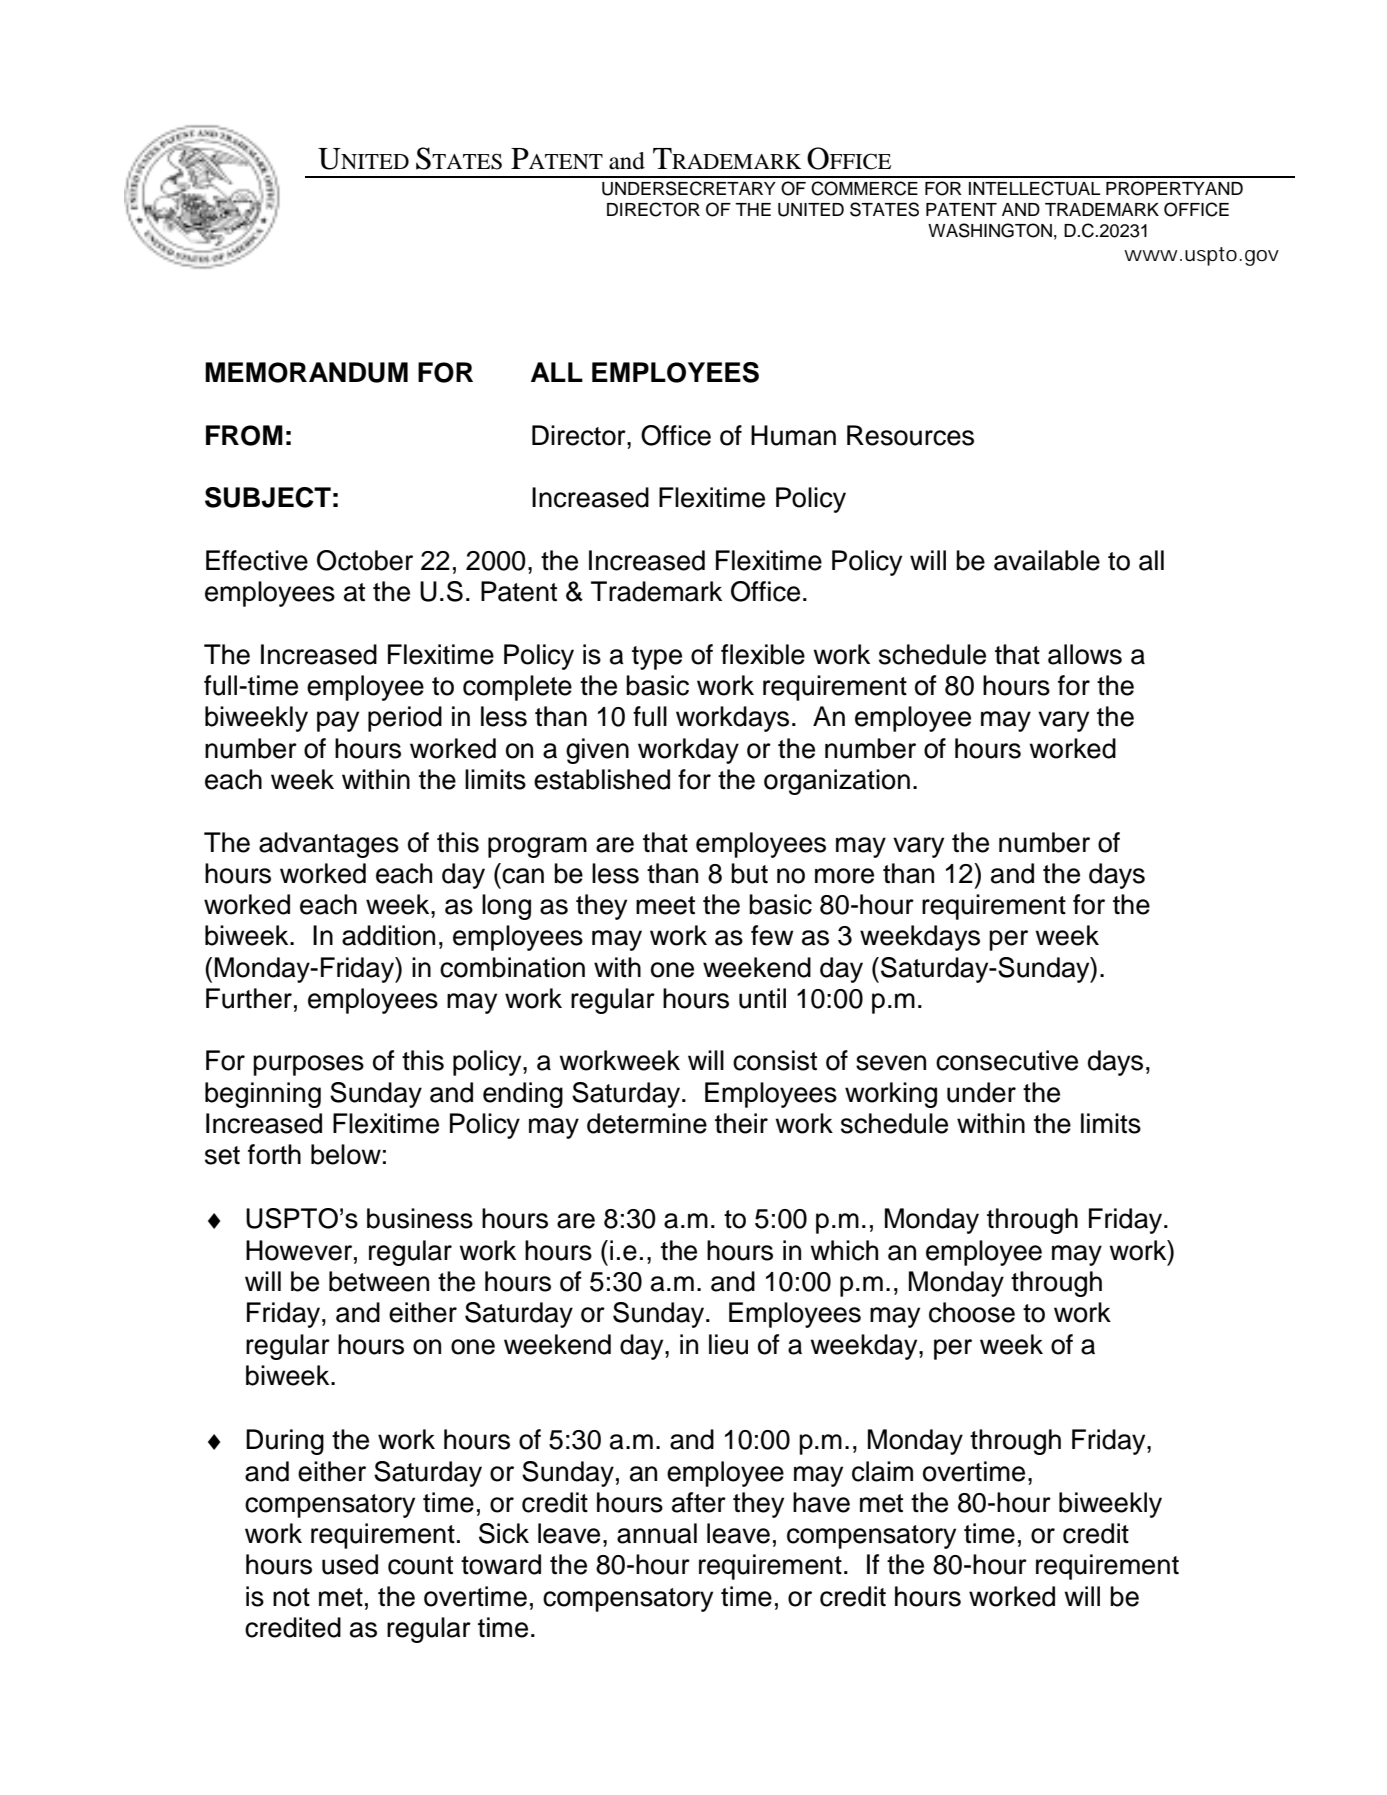 The image size is (1387, 1795). I want to click on annual, so click(657, 1533).
